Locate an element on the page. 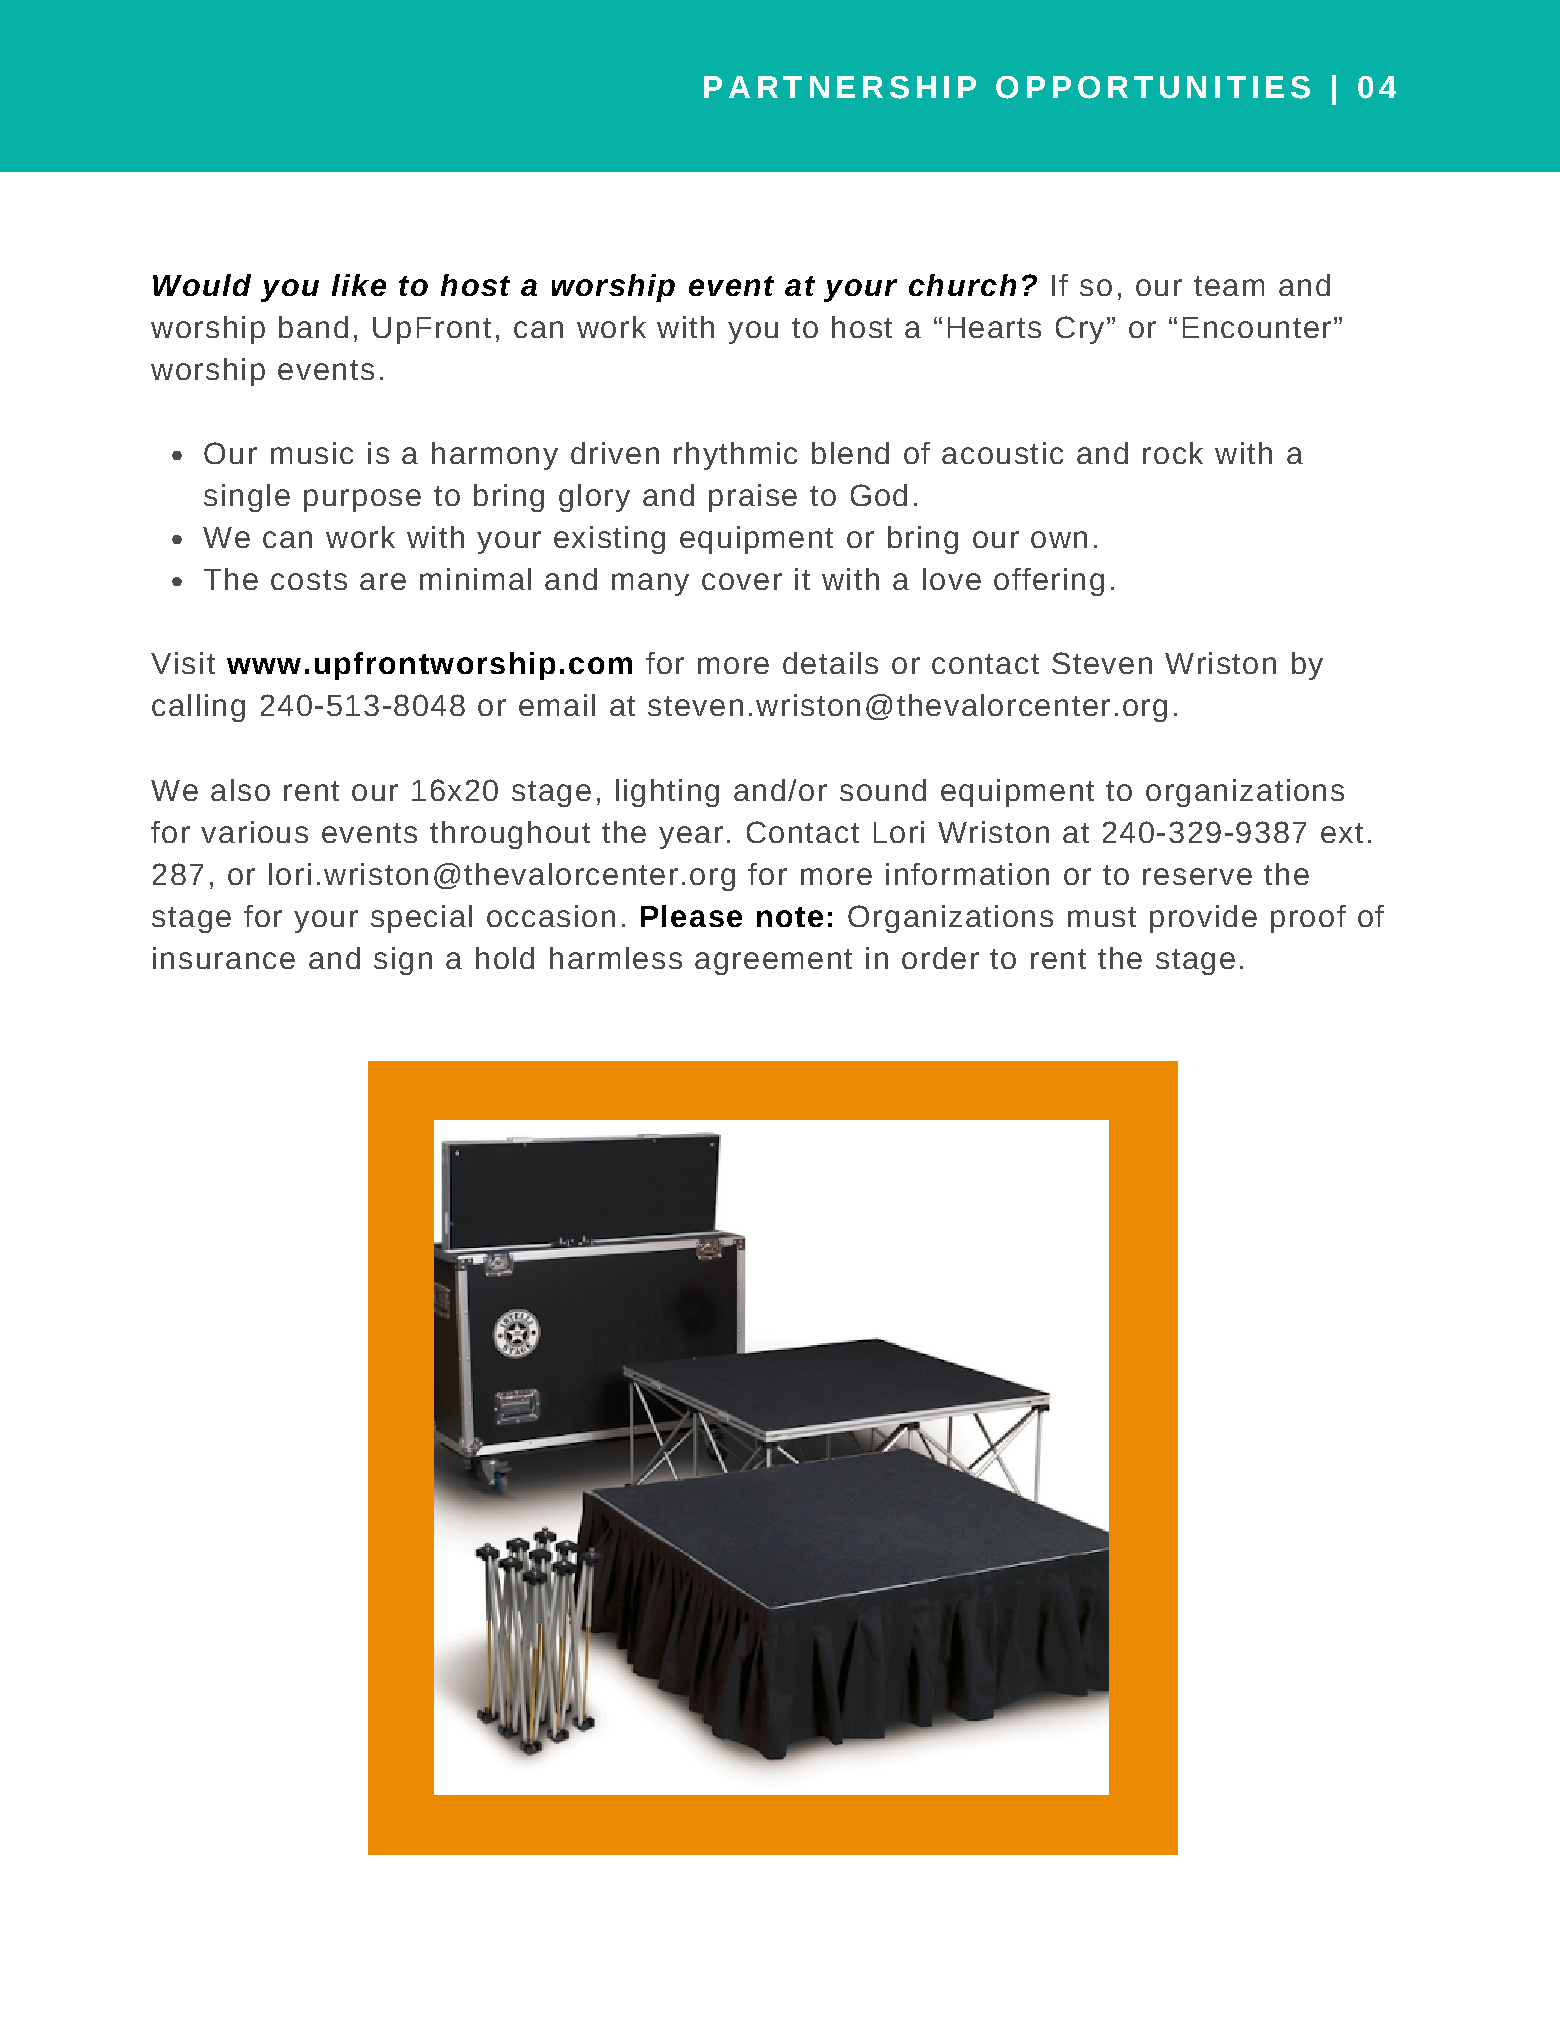 The width and height of the document is (1560, 2019). costs is located at coordinates (309, 580).
